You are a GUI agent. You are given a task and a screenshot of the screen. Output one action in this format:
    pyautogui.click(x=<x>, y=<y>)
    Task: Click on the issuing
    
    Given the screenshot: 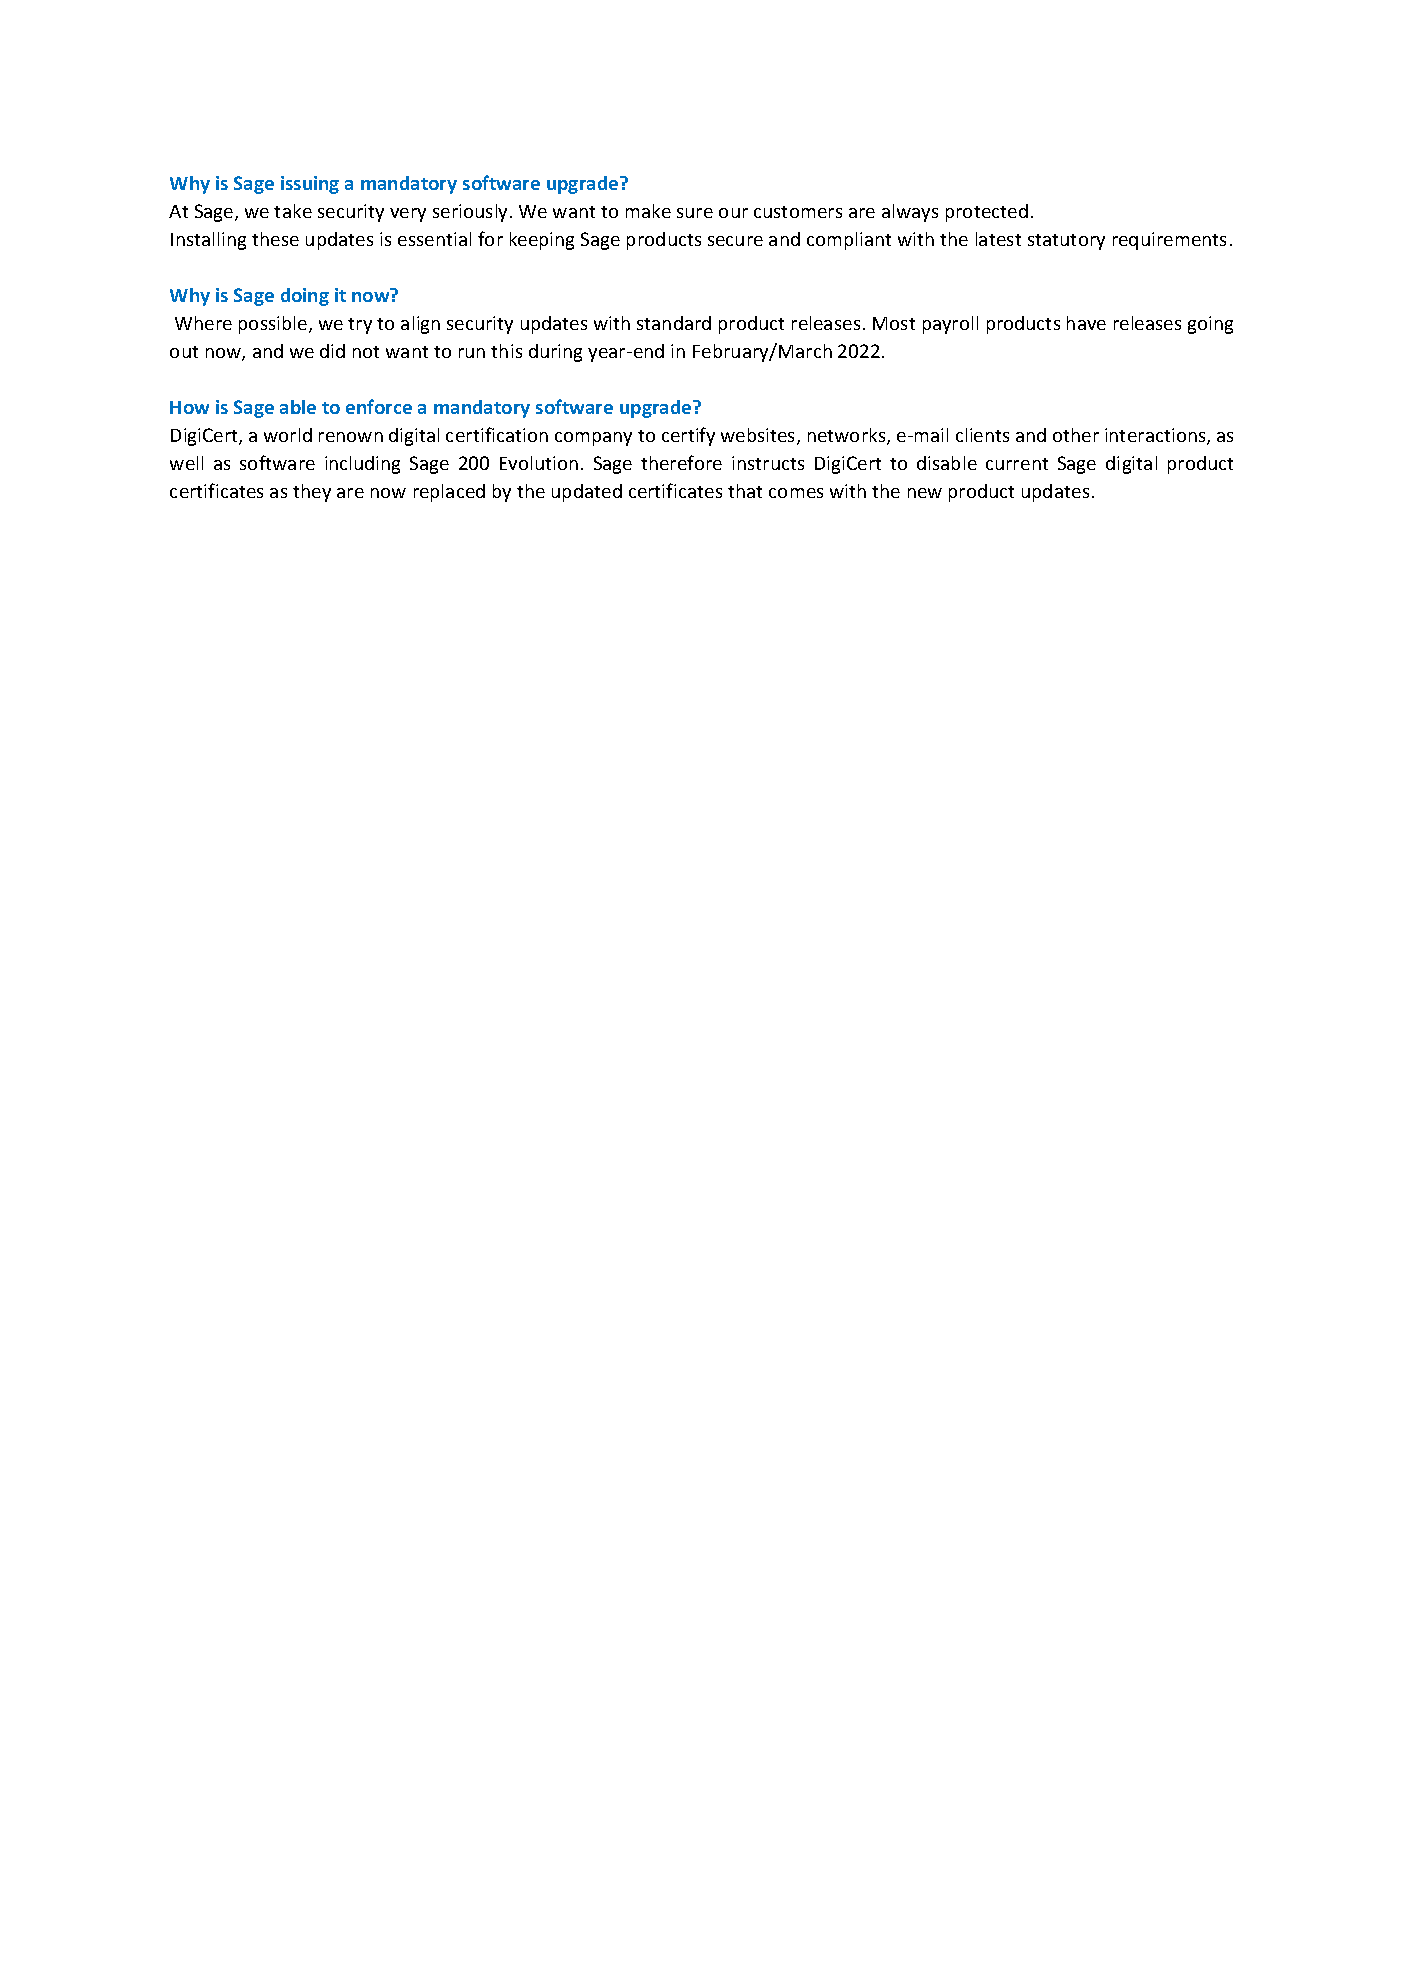 What is the action you would take?
    pyautogui.click(x=310, y=185)
